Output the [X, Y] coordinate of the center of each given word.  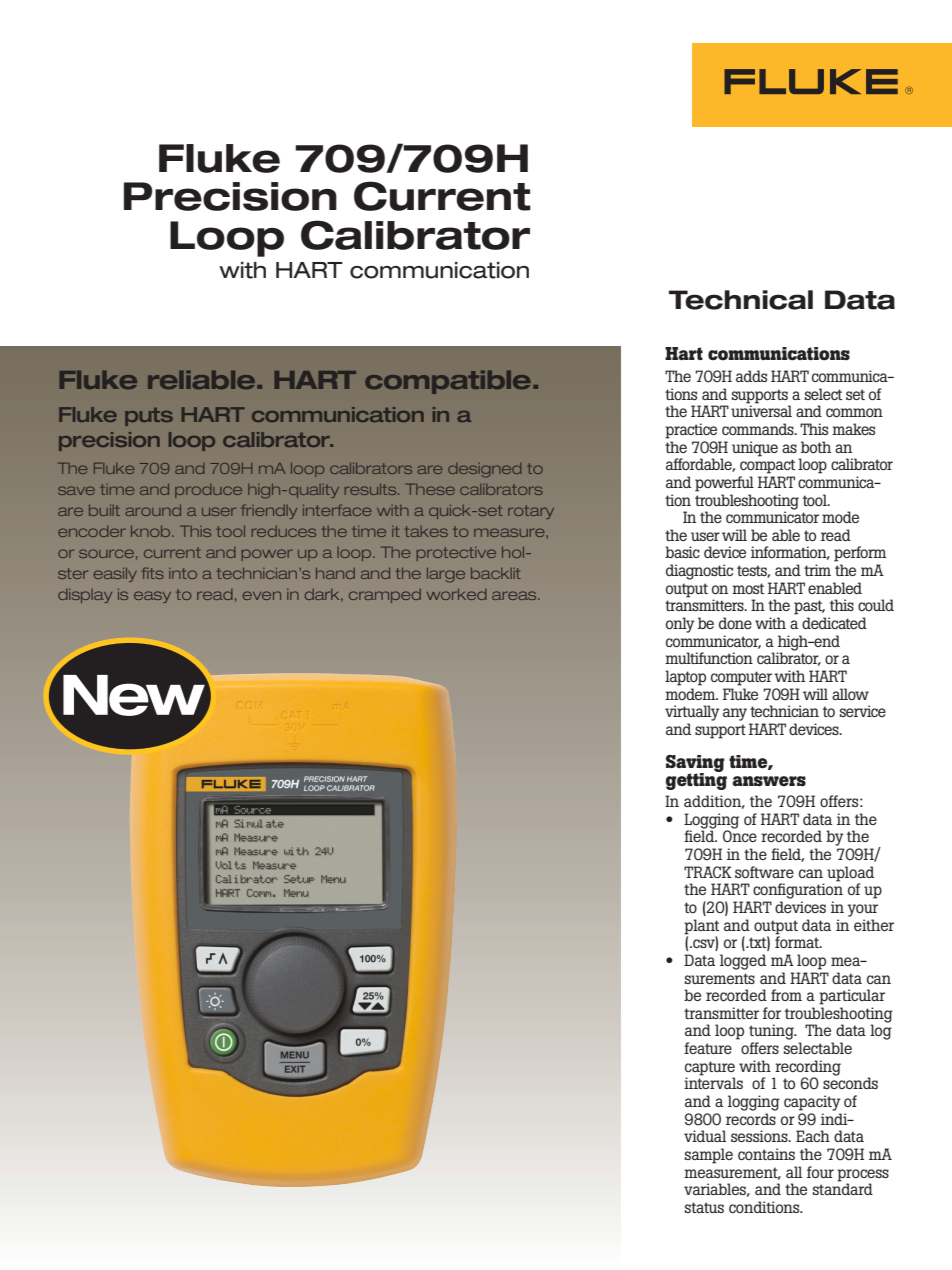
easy [152, 597]
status [704, 1207]
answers [769, 781]
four [820, 1172]
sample [709, 1156]
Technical [741, 300]
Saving [695, 764]
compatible [448, 382]
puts [149, 417]
